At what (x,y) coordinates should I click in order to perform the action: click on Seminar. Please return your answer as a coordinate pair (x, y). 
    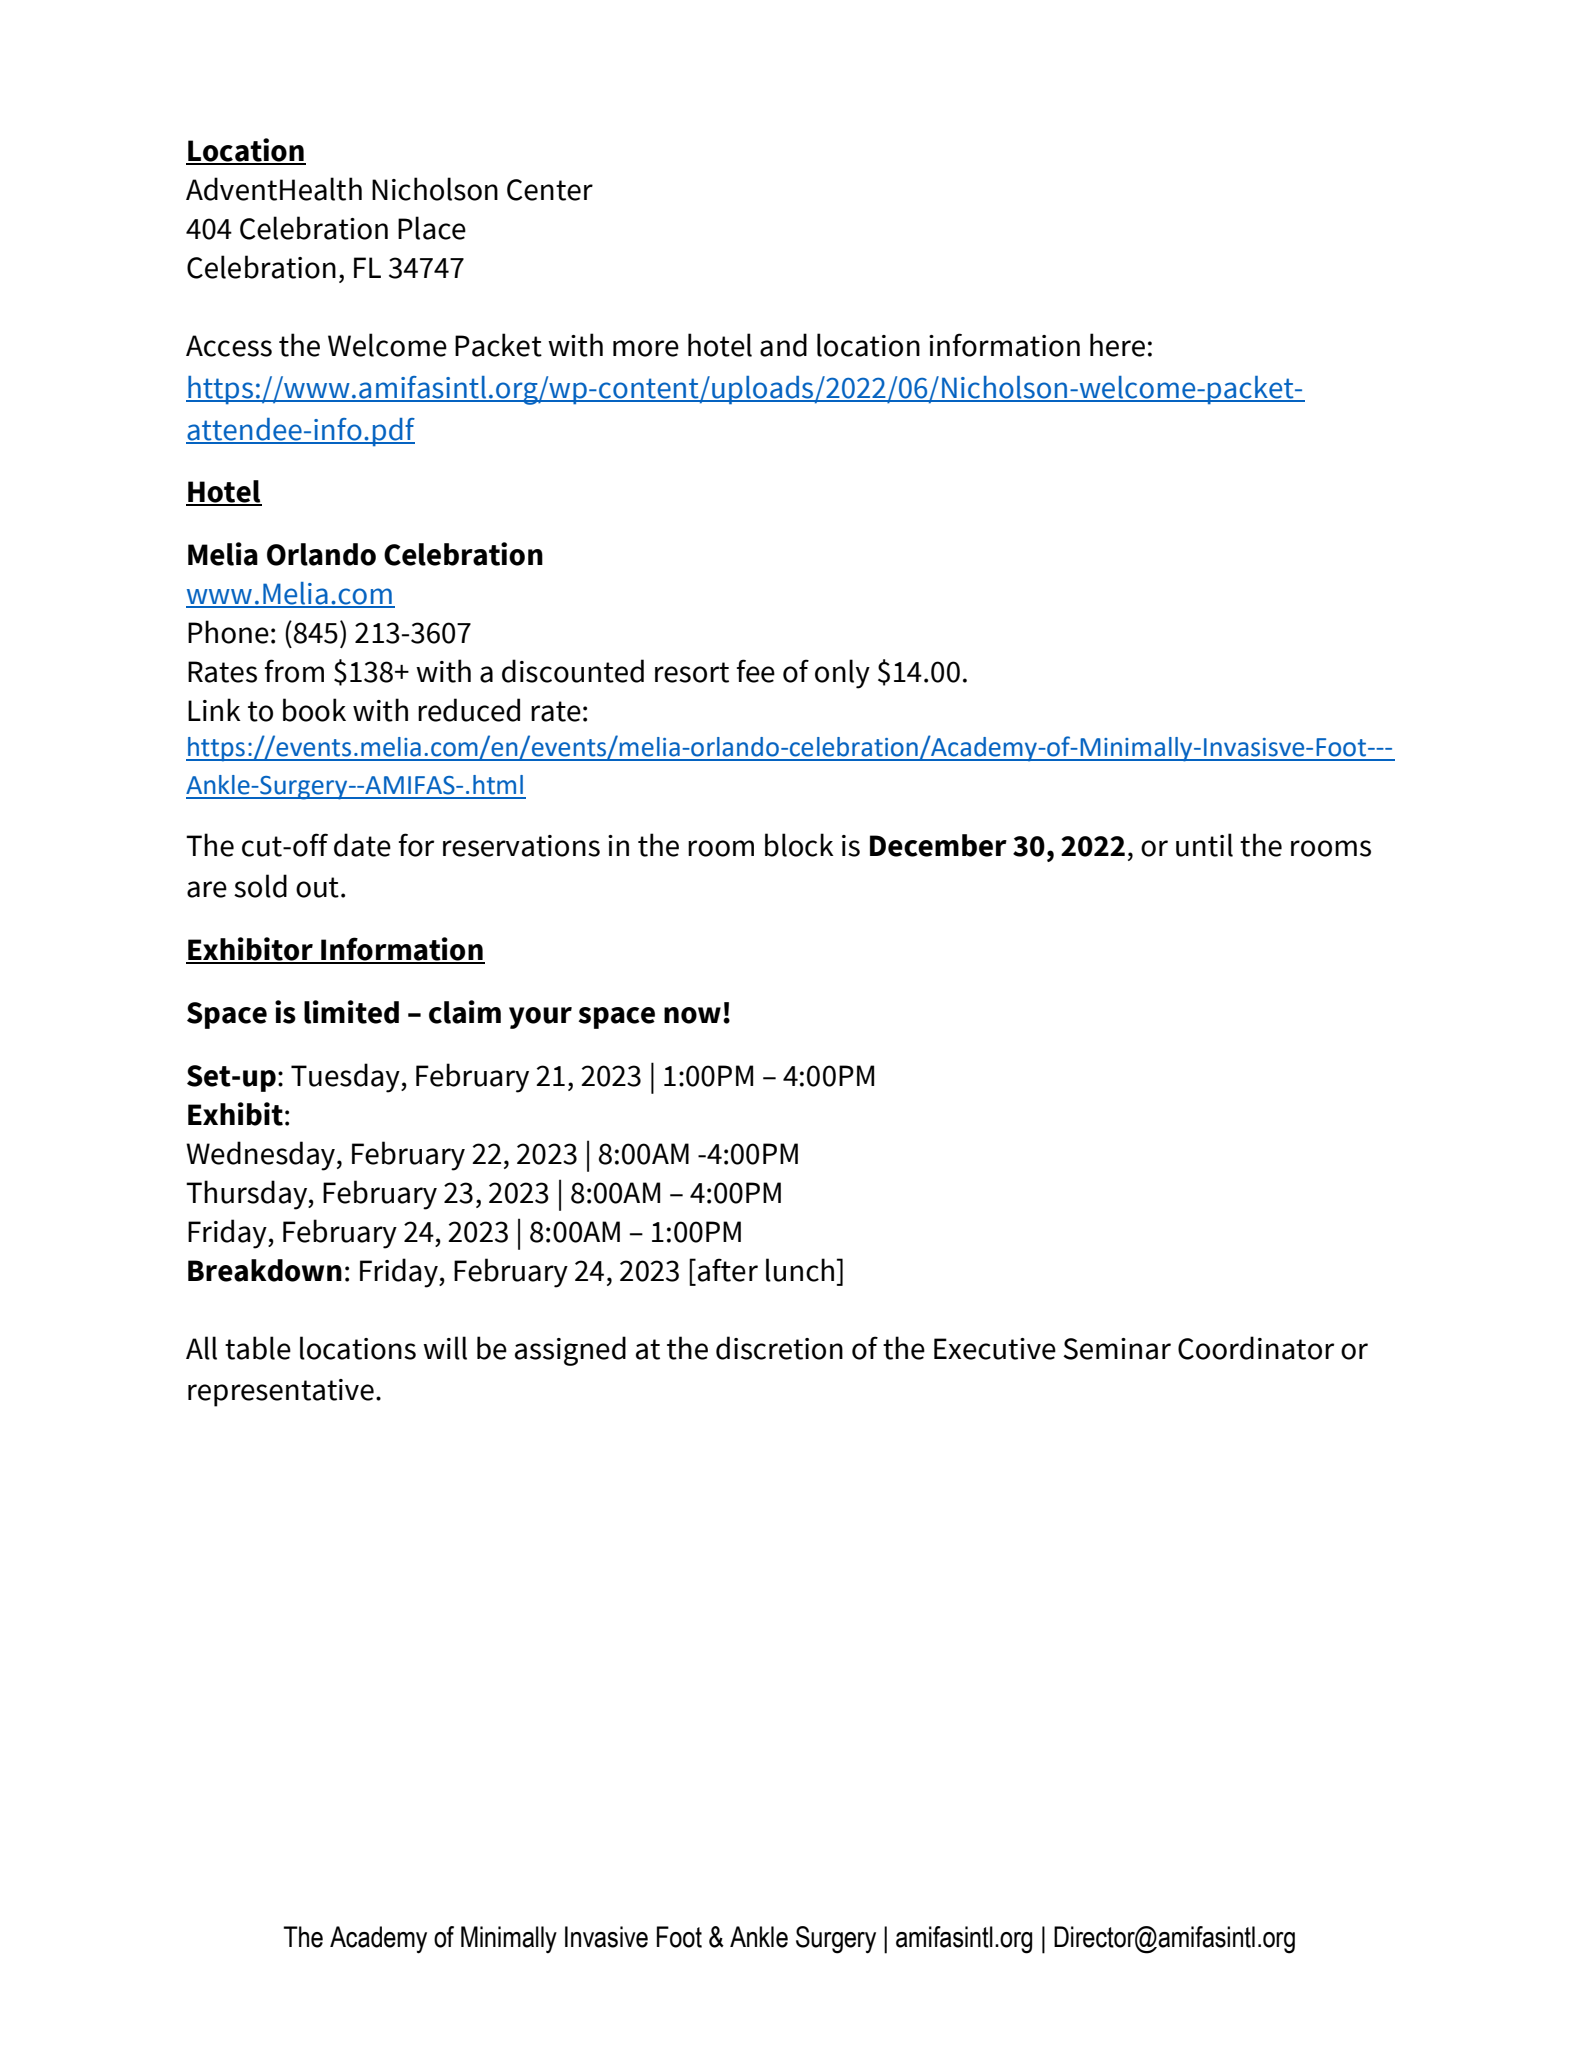
    Looking at the image, I should click on (1117, 1349).
